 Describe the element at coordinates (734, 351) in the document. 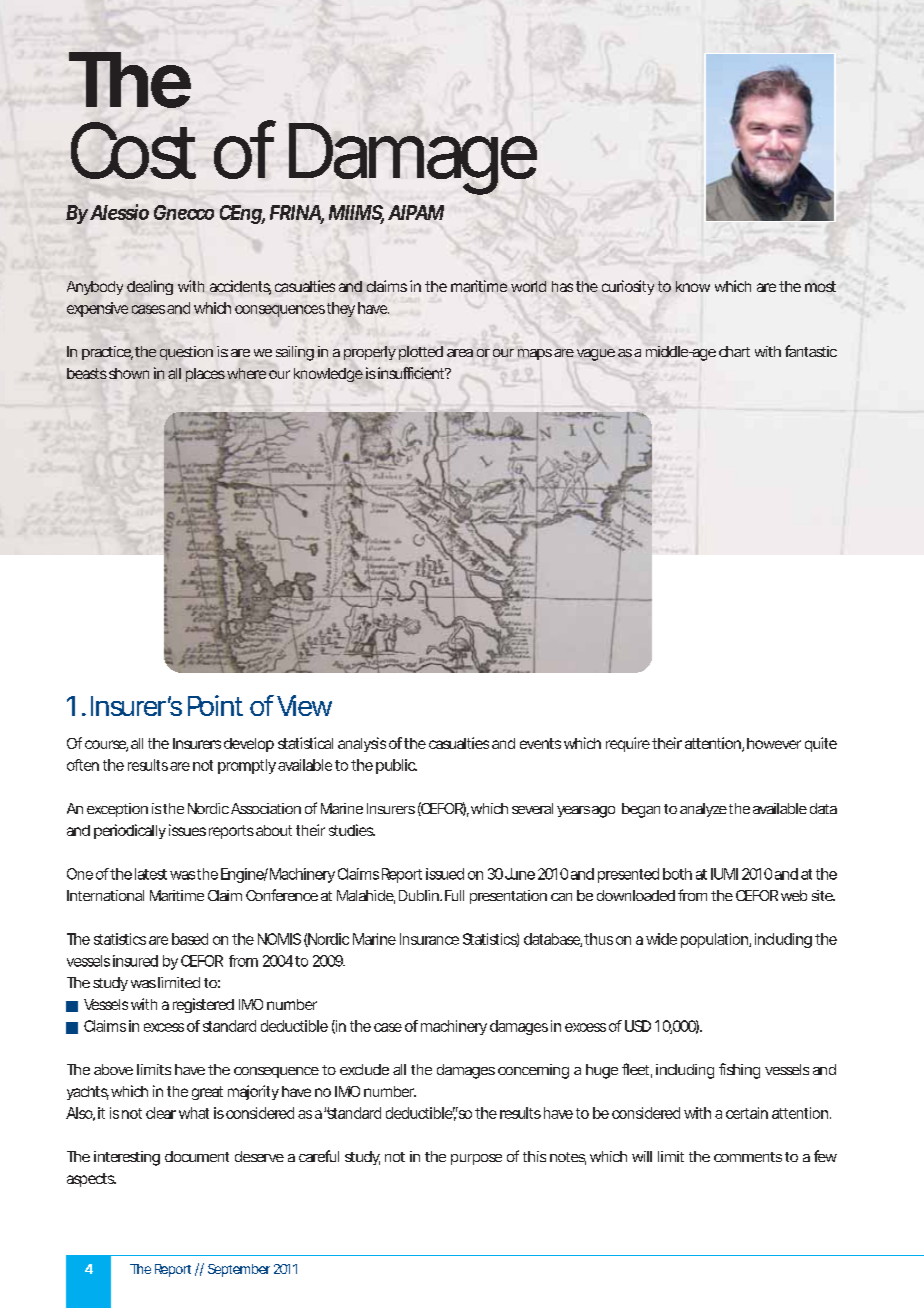

I see `chart` at that location.
